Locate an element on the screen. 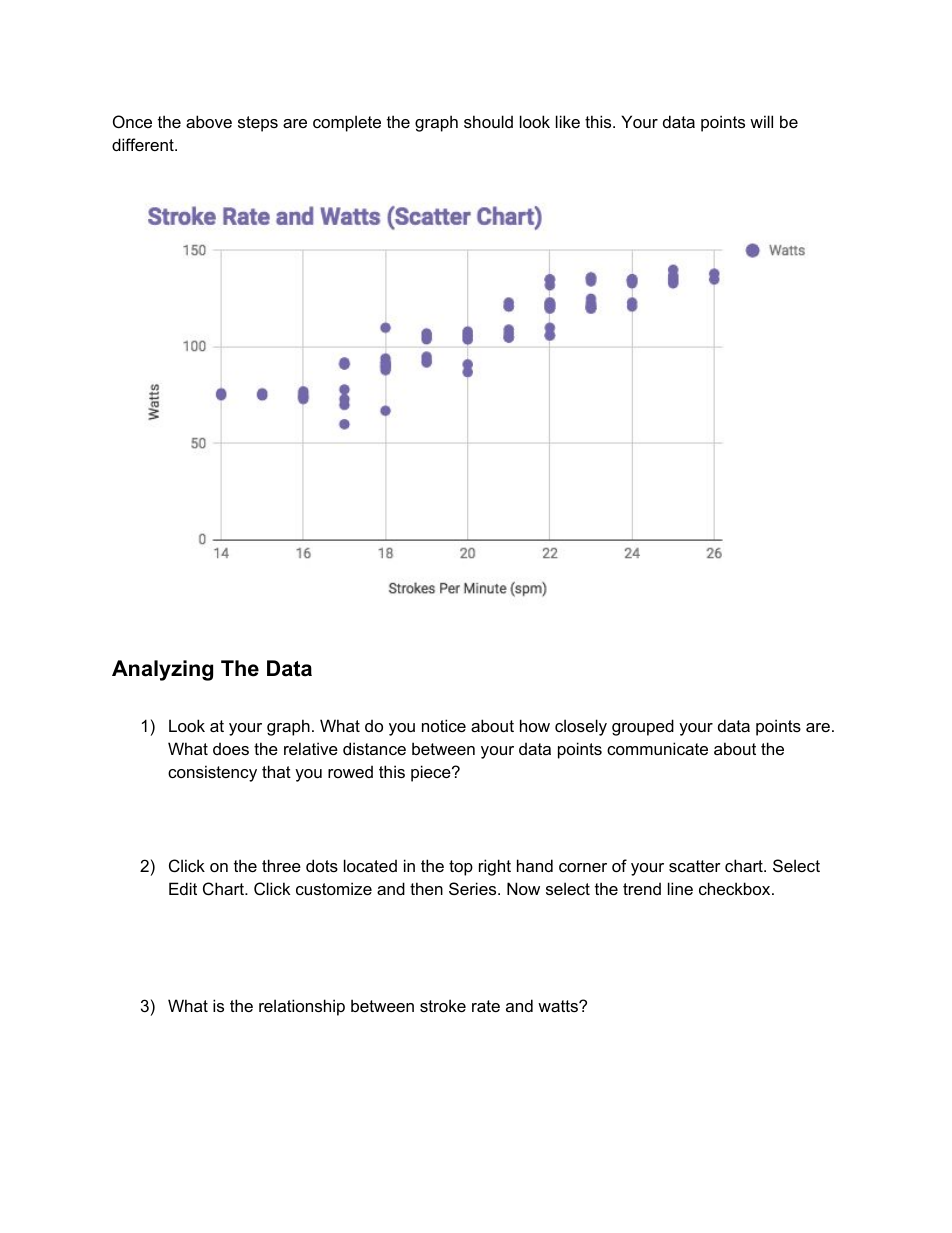 This screenshot has height=1233, width=952. will is located at coordinates (761, 121).
